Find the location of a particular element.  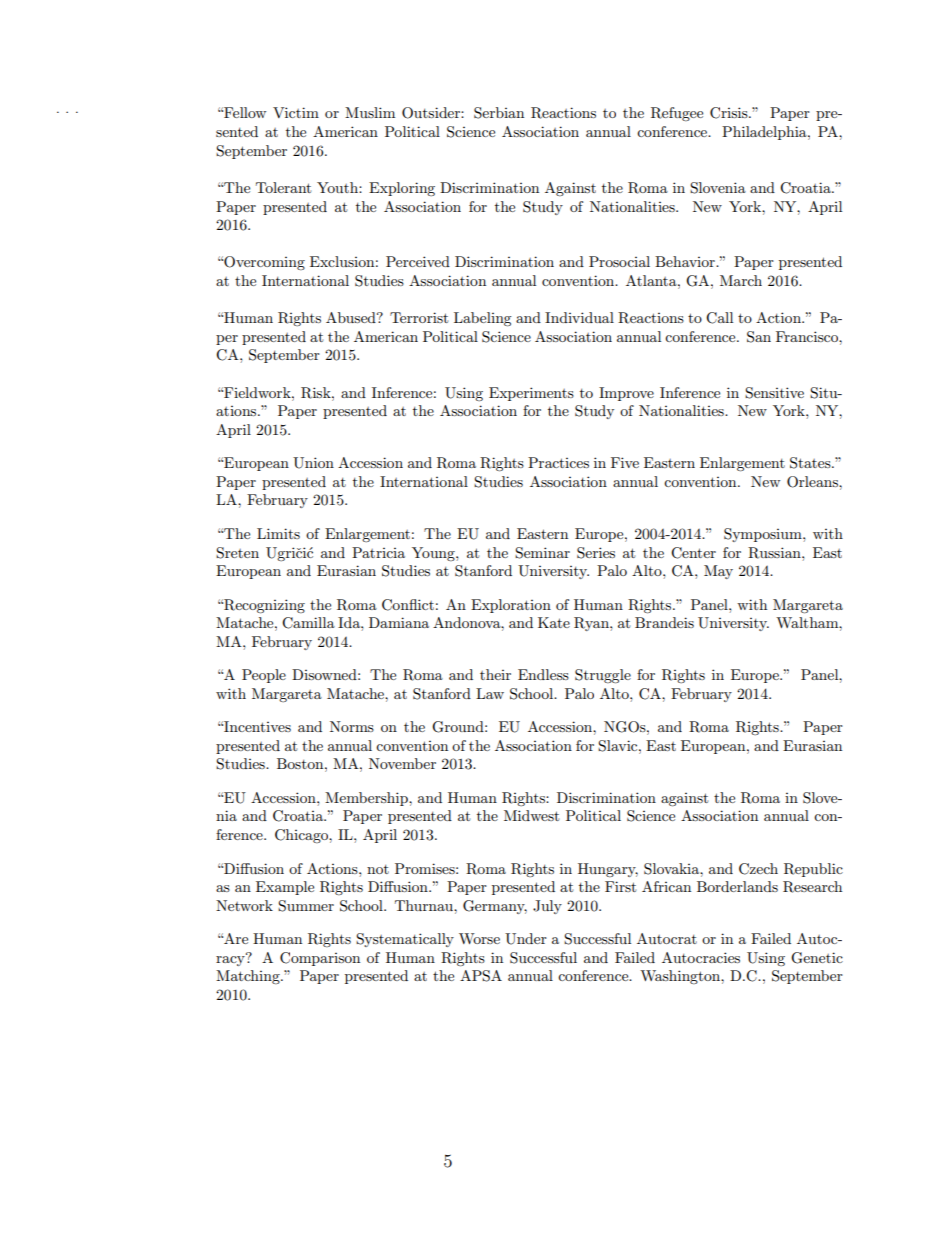

Crisis is located at coordinates (730, 113).
